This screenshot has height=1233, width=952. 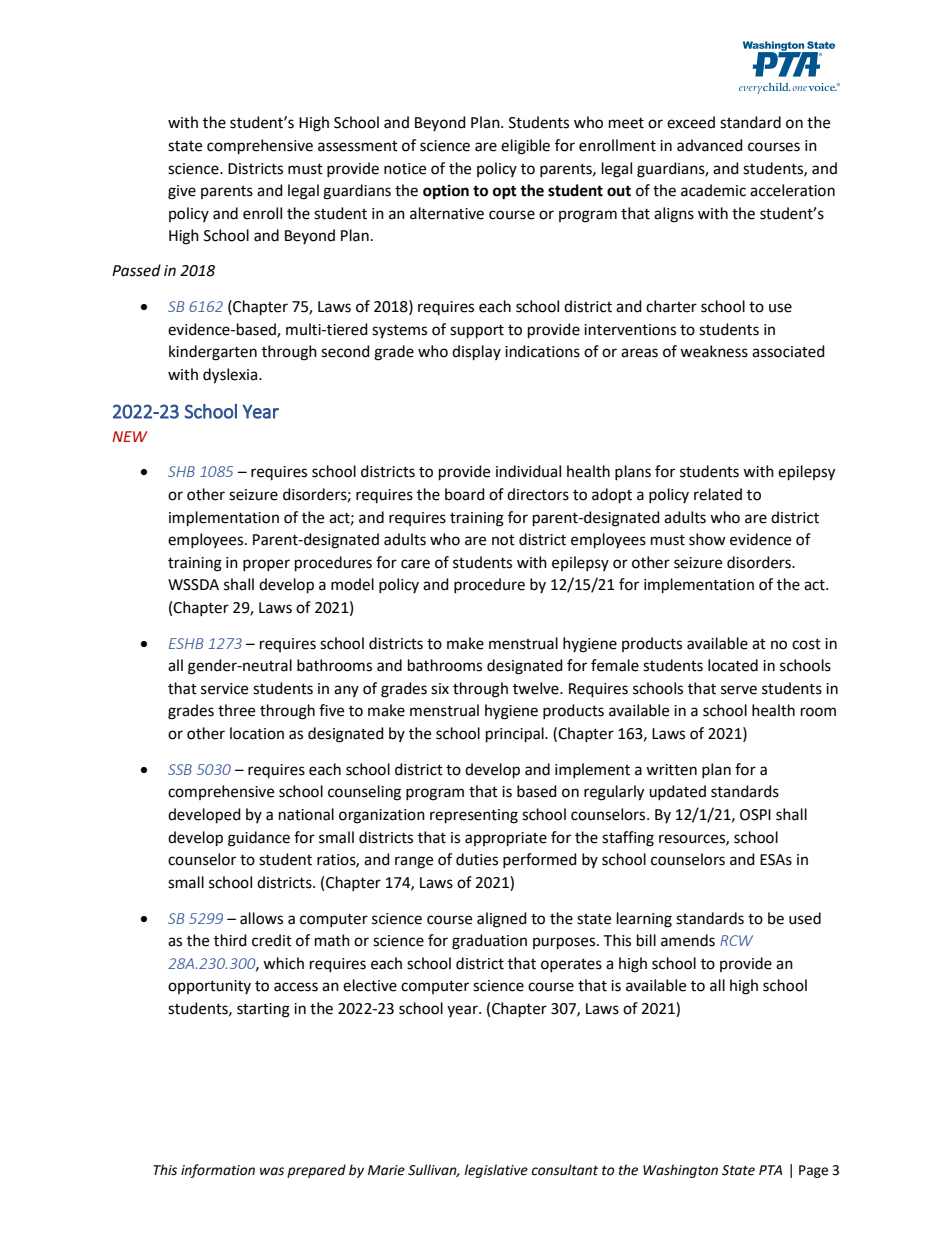 What do you see at coordinates (224, 689) in the screenshot?
I see `service` at bounding box center [224, 689].
